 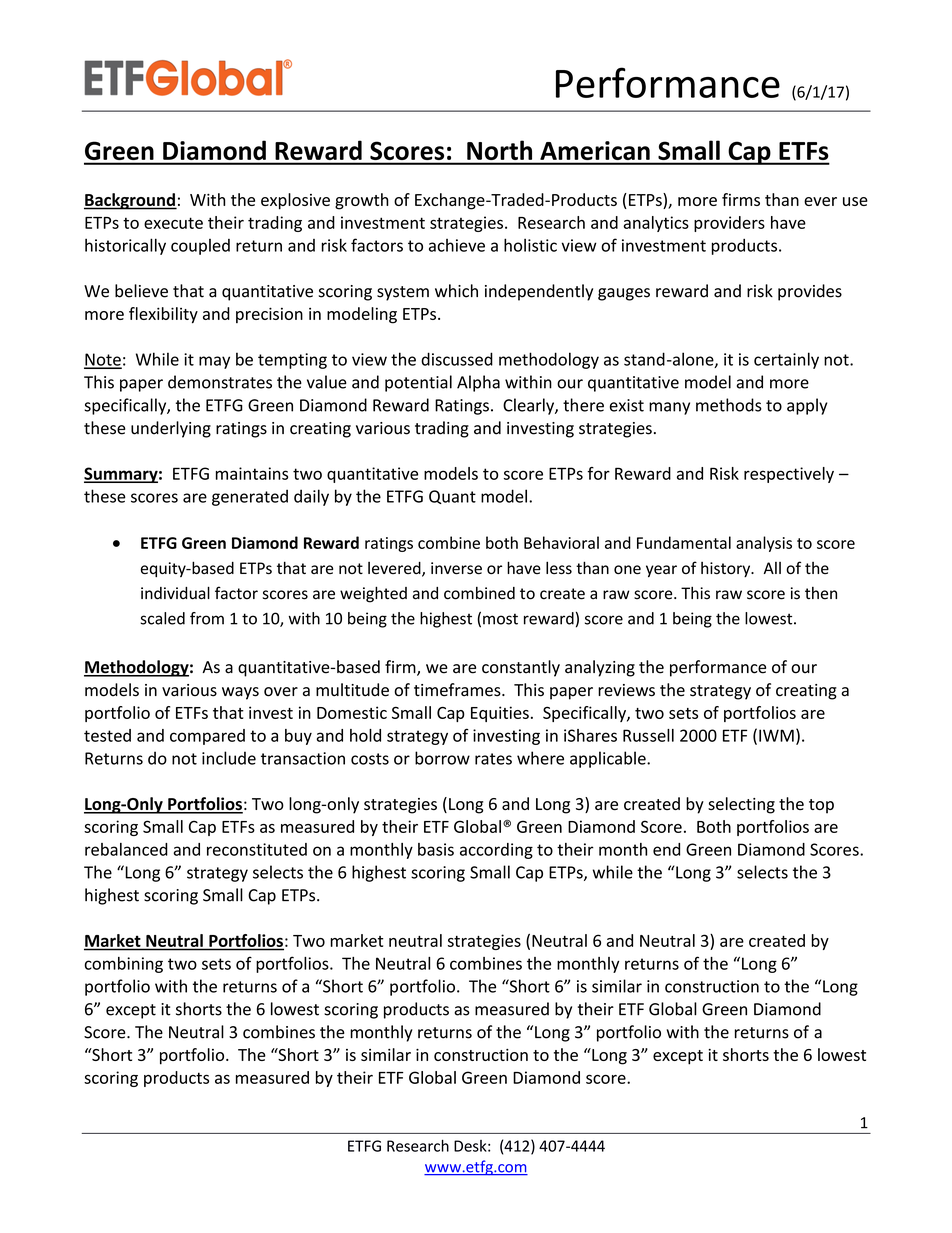 I want to click on providers, so click(x=729, y=224).
